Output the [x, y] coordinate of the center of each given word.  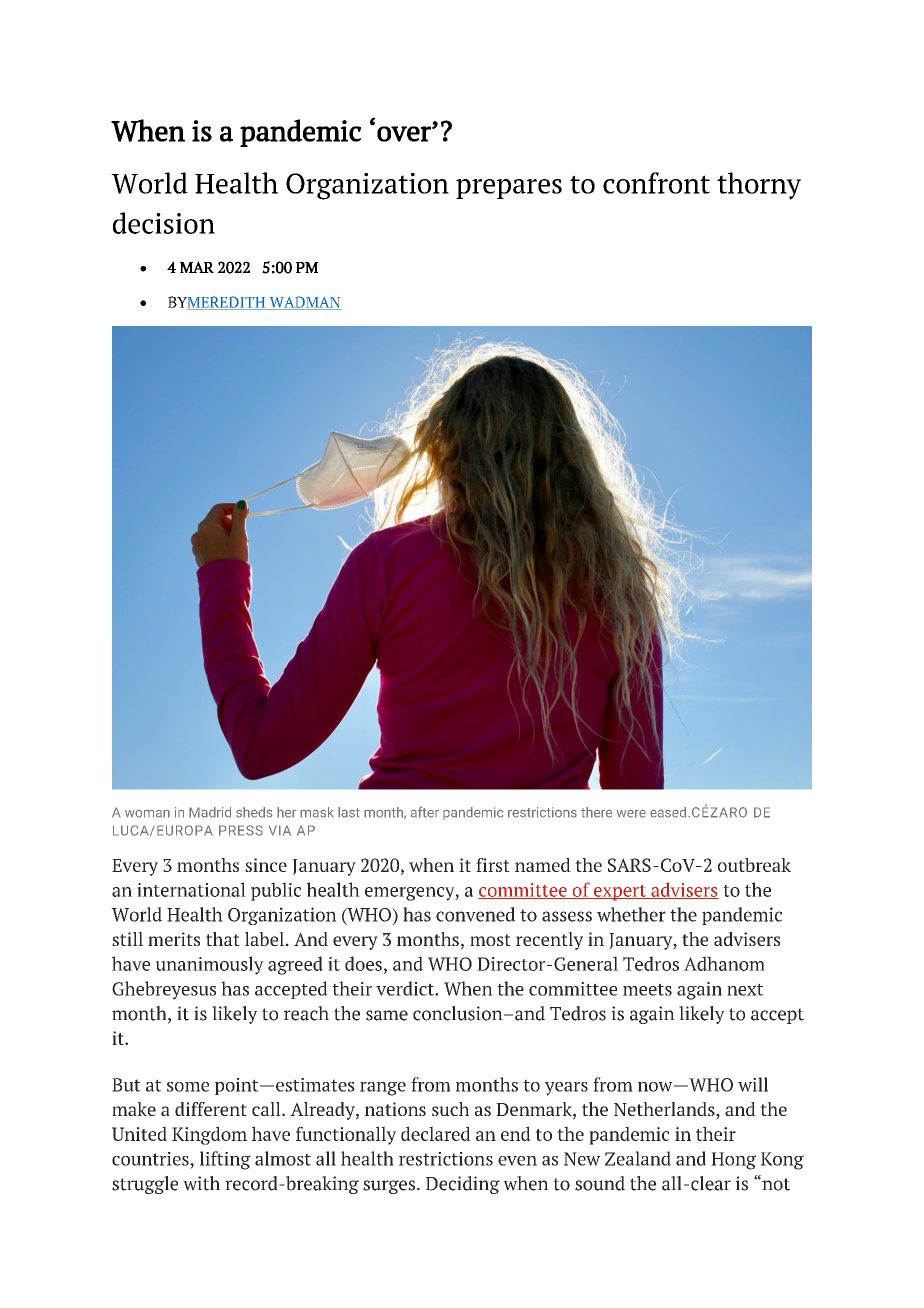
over [405, 134]
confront [656, 183]
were [631, 813]
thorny [759, 186]
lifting [225, 1160]
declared [436, 1133]
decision [164, 223]
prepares [509, 189]
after [425, 812]
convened [475, 914]
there [596, 812]
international [191, 889]
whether [631, 914]
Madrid [210, 812]
